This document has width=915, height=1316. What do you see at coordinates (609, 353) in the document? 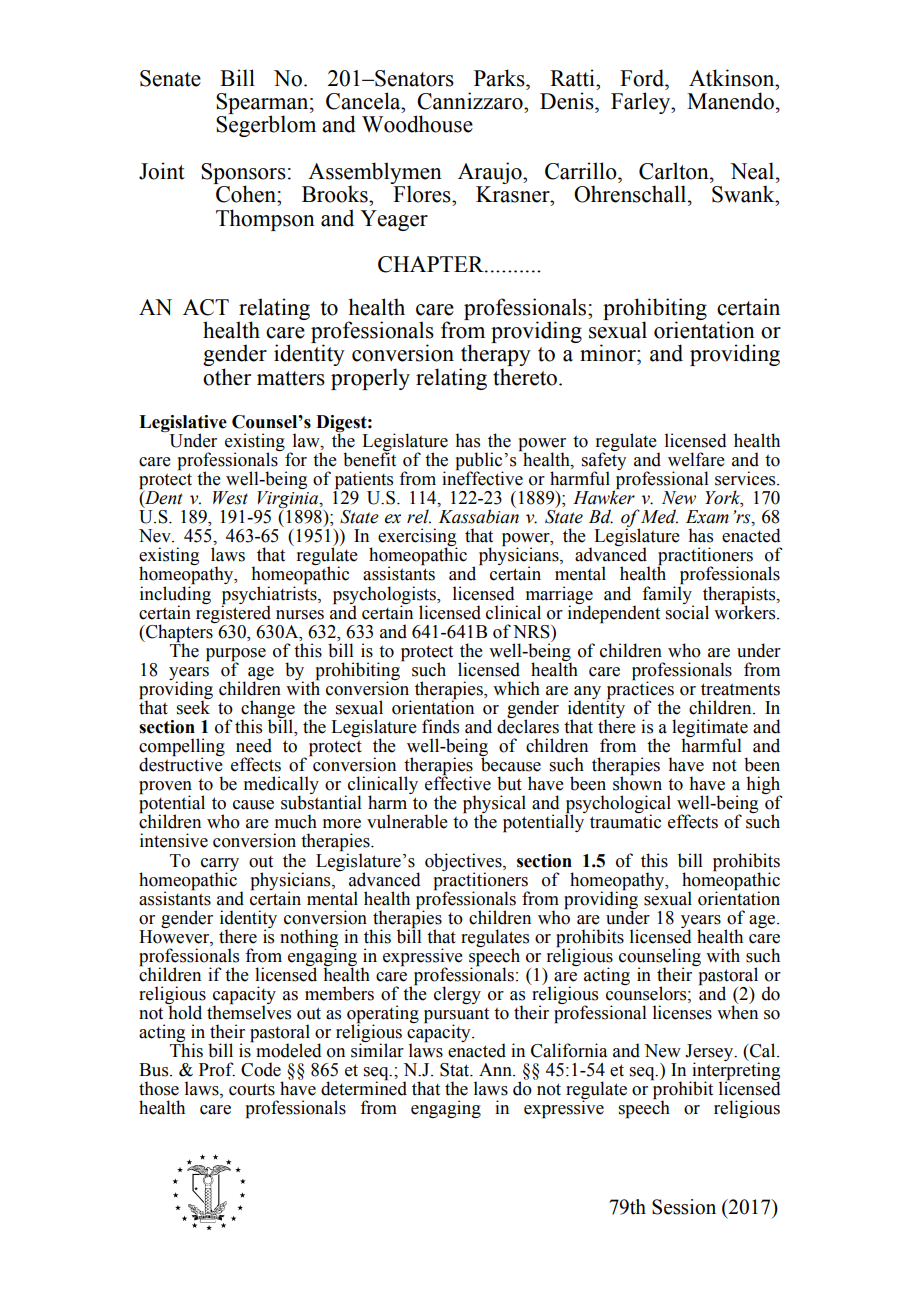
I see `minor` at bounding box center [609, 353].
